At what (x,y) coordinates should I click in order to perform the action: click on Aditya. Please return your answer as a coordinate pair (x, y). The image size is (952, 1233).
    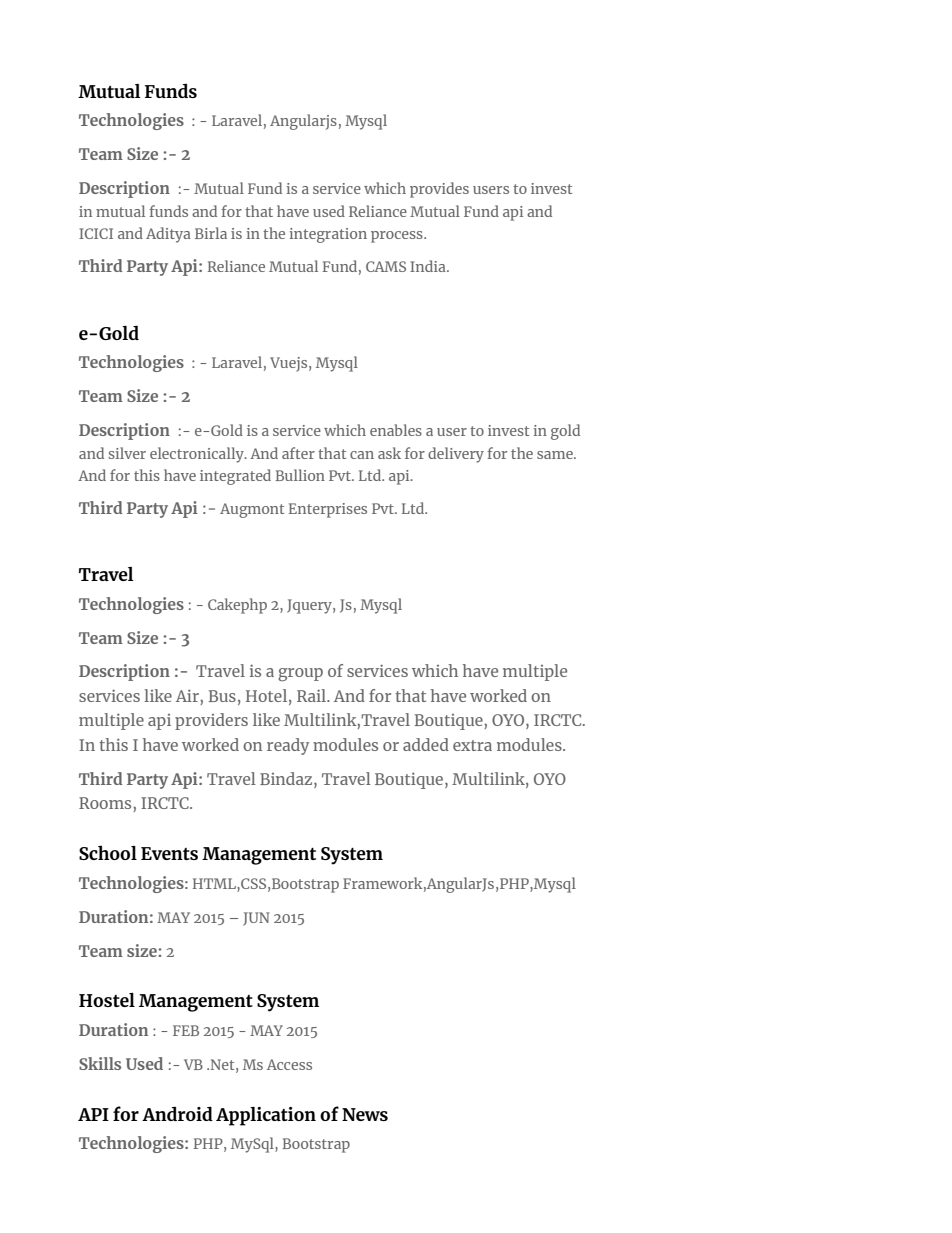
    Looking at the image, I should click on (168, 235).
